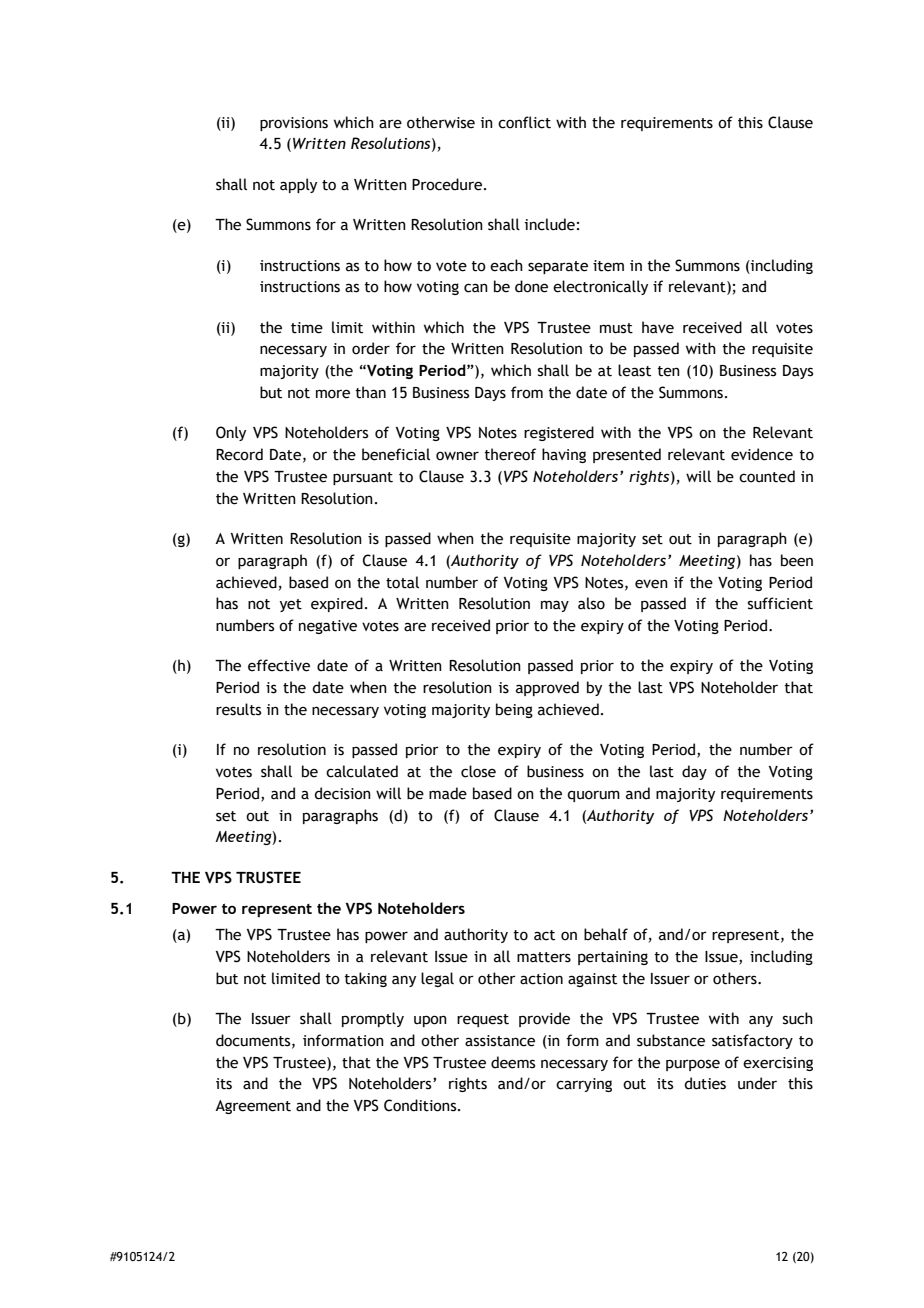  What do you see at coordinates (608, 266) in the screenshot?
I see `item` at bounding box center [608, 266].
